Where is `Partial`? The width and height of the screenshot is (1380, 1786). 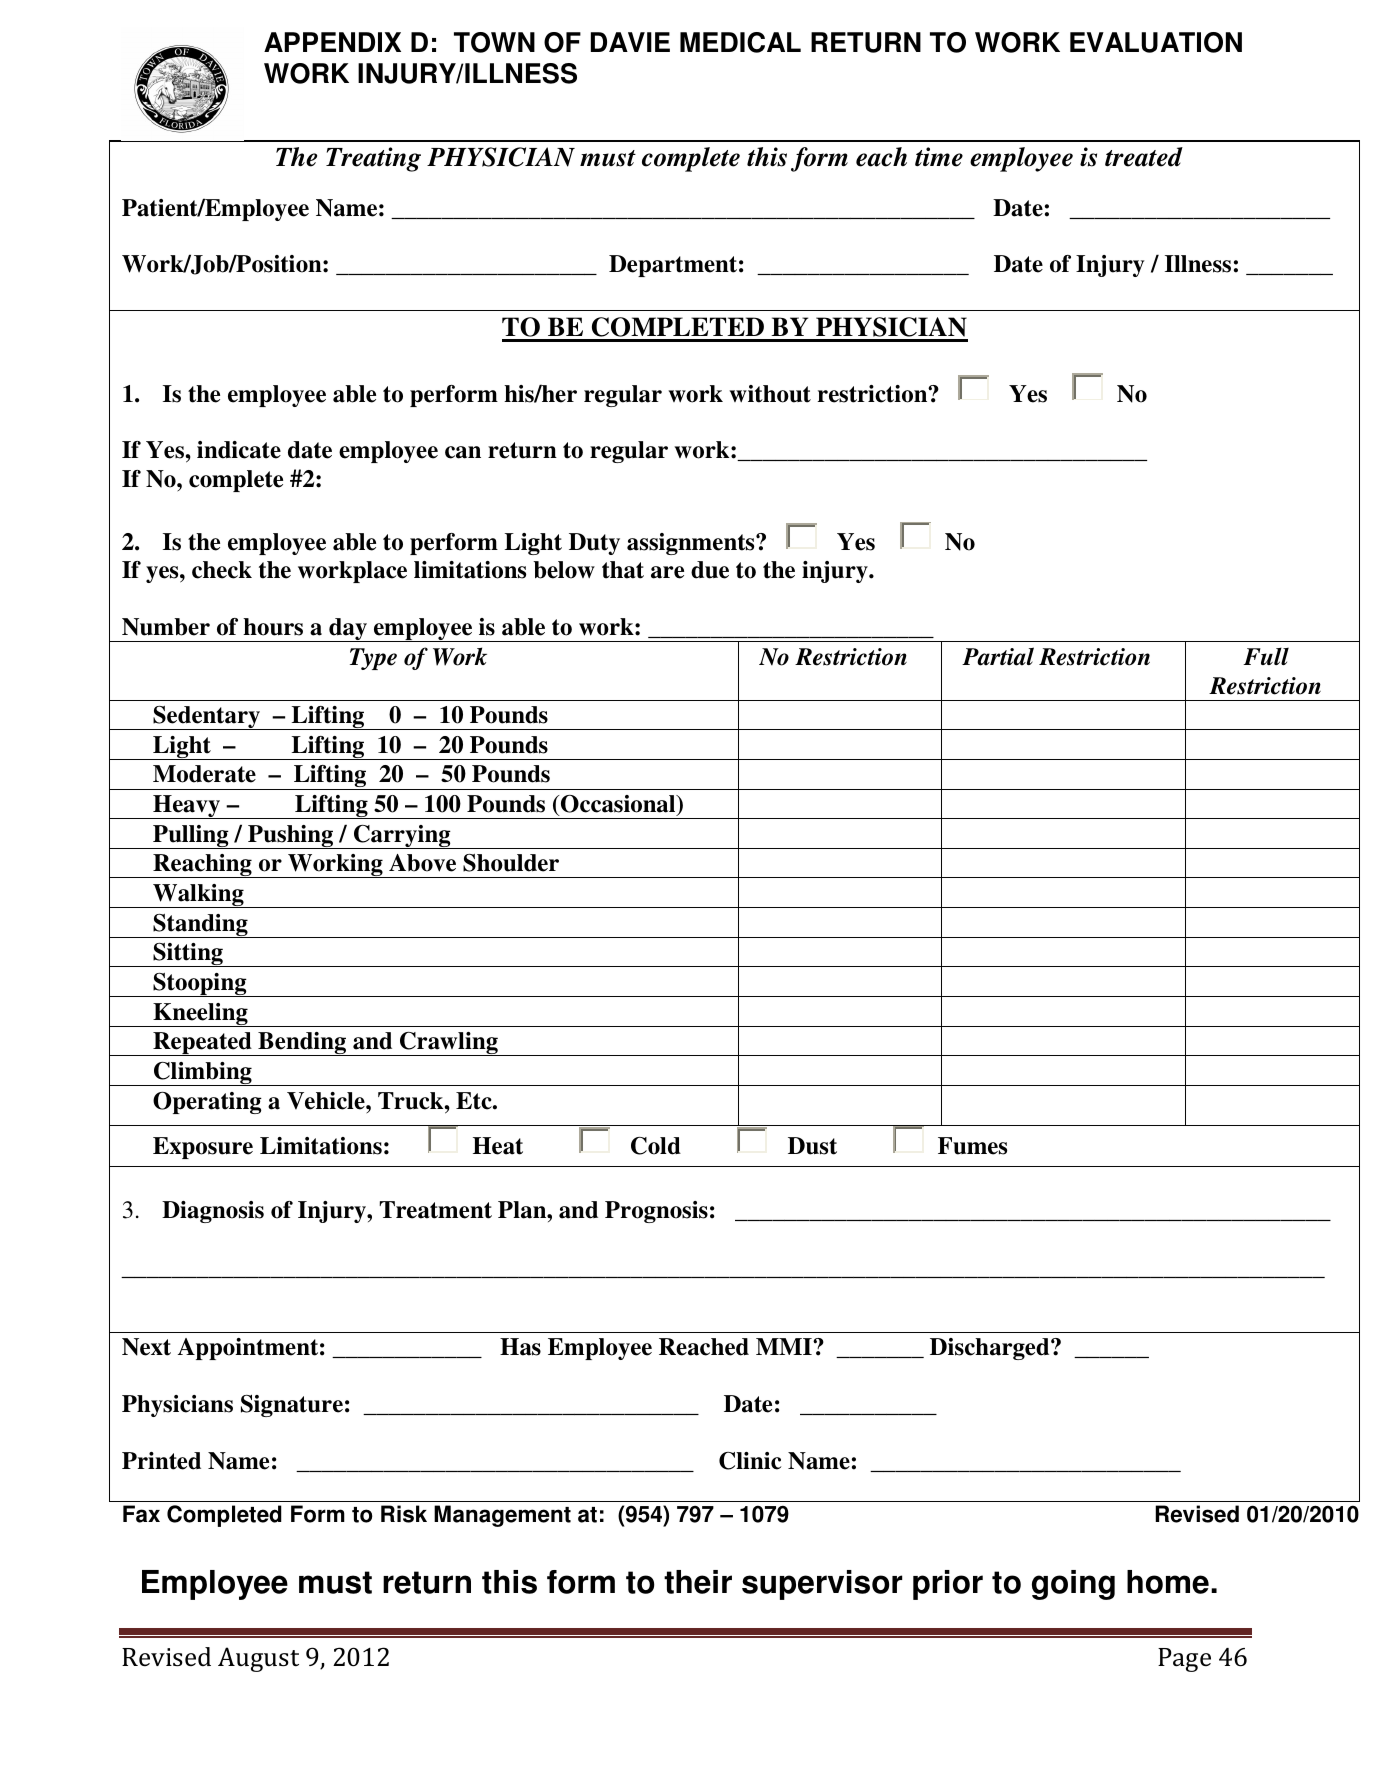
Partial is located at coordinates (998, 656).
